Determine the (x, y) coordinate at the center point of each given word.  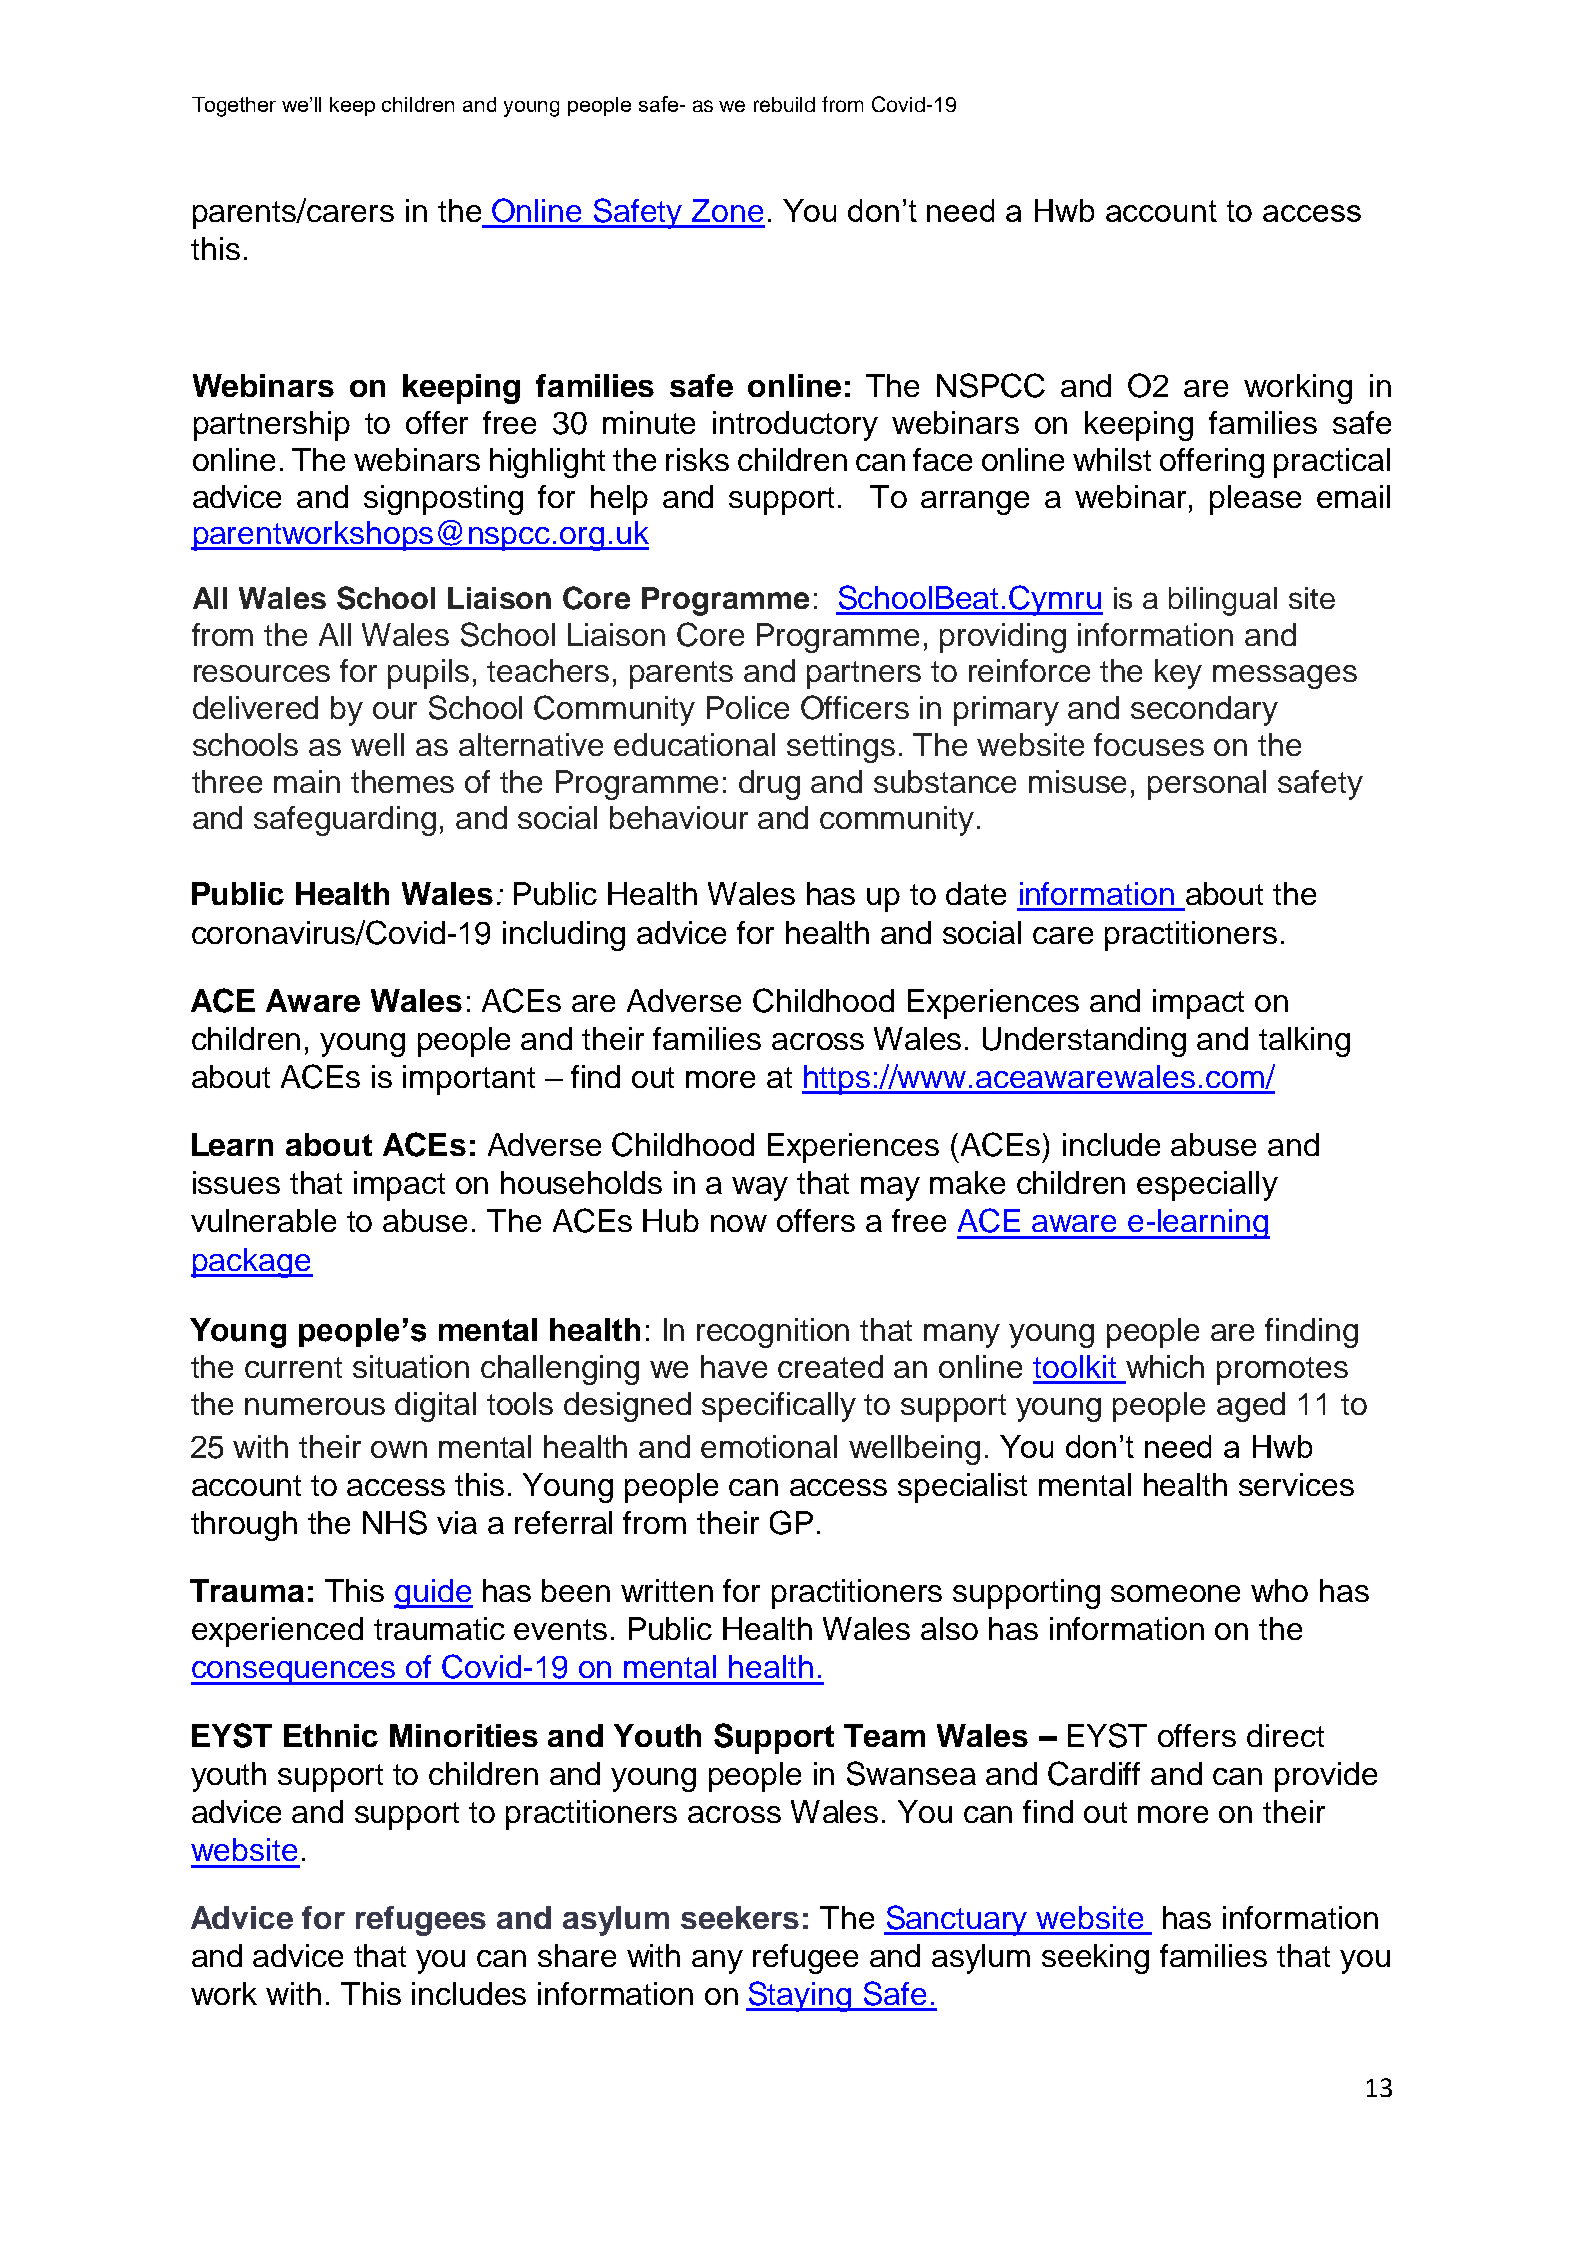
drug (769, 785)
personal (1207, 785)
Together (234, 107)
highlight (547, 463)
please (1255, 500)
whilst (1112, 459)
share (577, 1955)
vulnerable (263, 1220)
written (667, 1590)
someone (1175, 1593)
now (739, 1223)
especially (1207, 1186)
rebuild (784, 104)
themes (402, 781)
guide (433, 1594)
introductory (795, 426)
